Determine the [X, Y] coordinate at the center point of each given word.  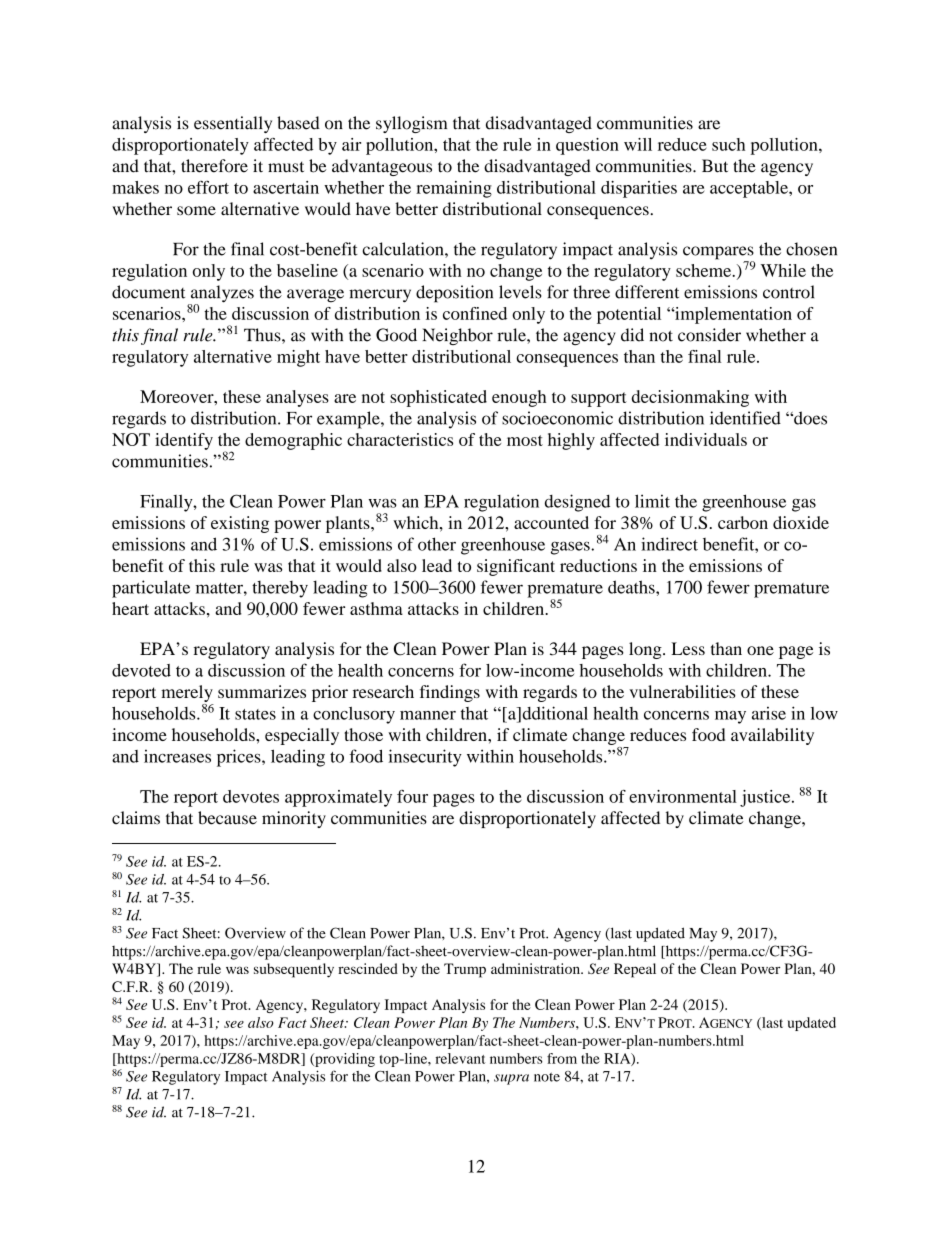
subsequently [294, 970]
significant [516, 567]
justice [766, 798]
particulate [151, 589]
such [728, 144]
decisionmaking [690, 398]
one [760, 650]
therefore [214, 166]
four [412, 796]
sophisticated [438, 398]
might [298, 358]
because [227, 818]
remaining [454, 189]
